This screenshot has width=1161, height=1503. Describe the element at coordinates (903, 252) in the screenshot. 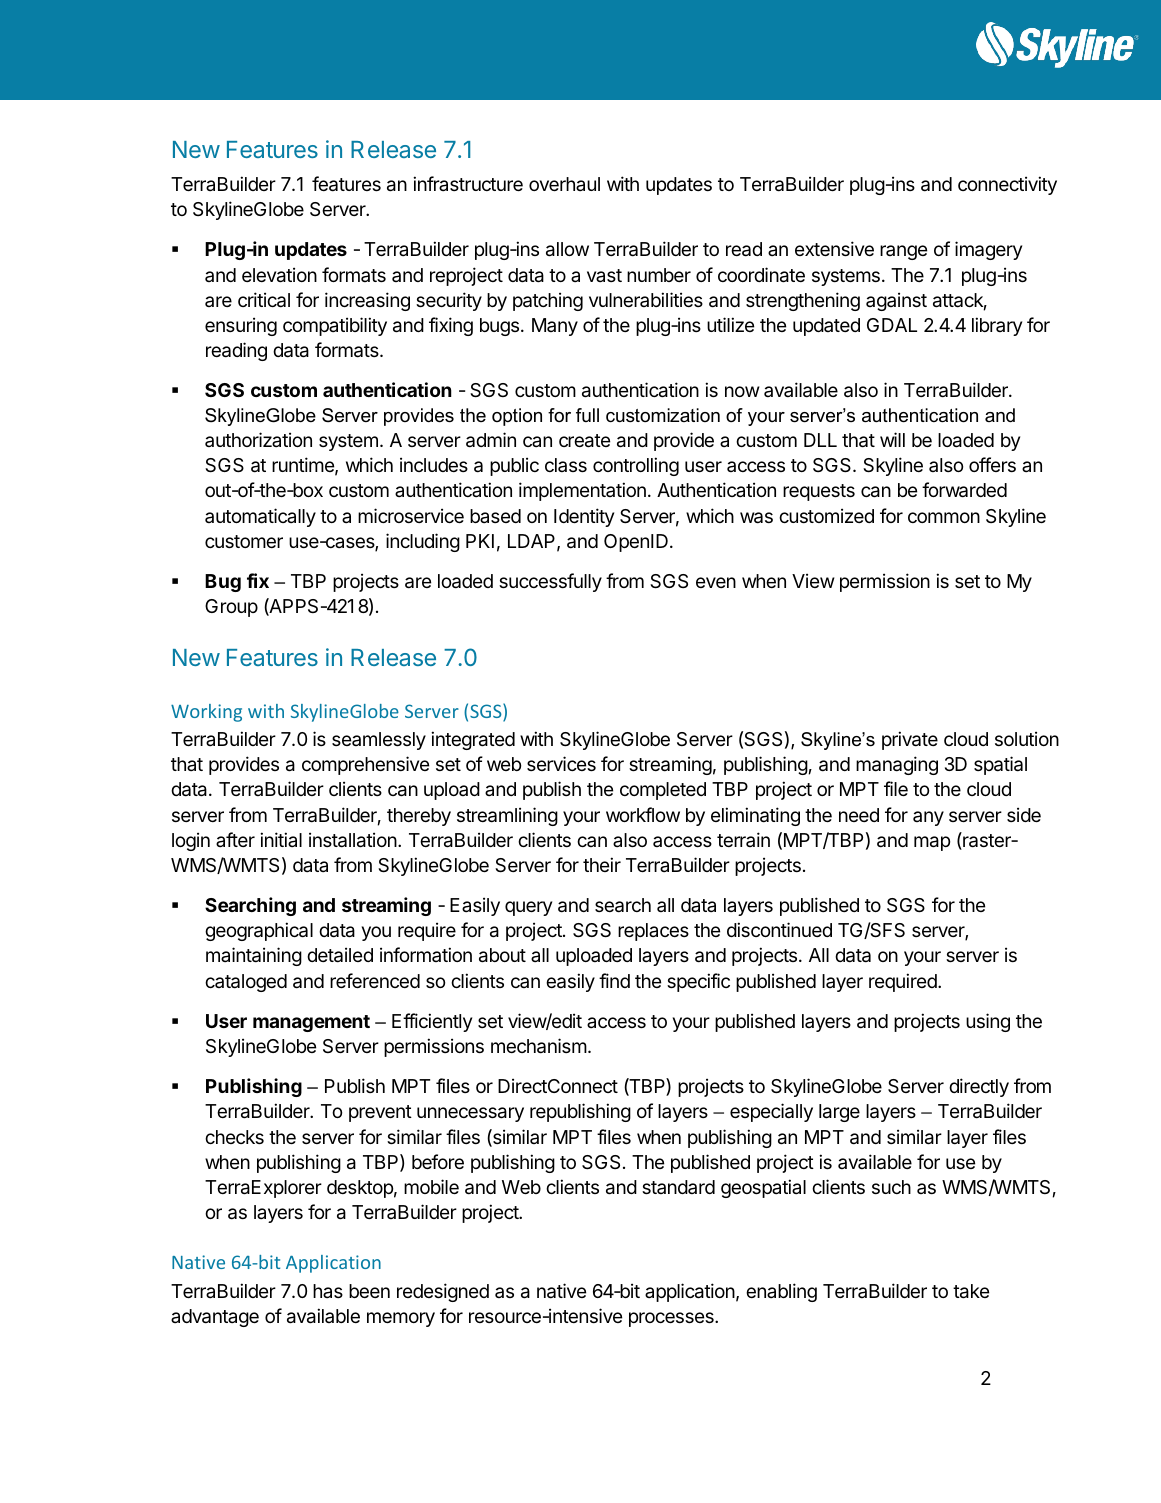

I see `range` at that location.
